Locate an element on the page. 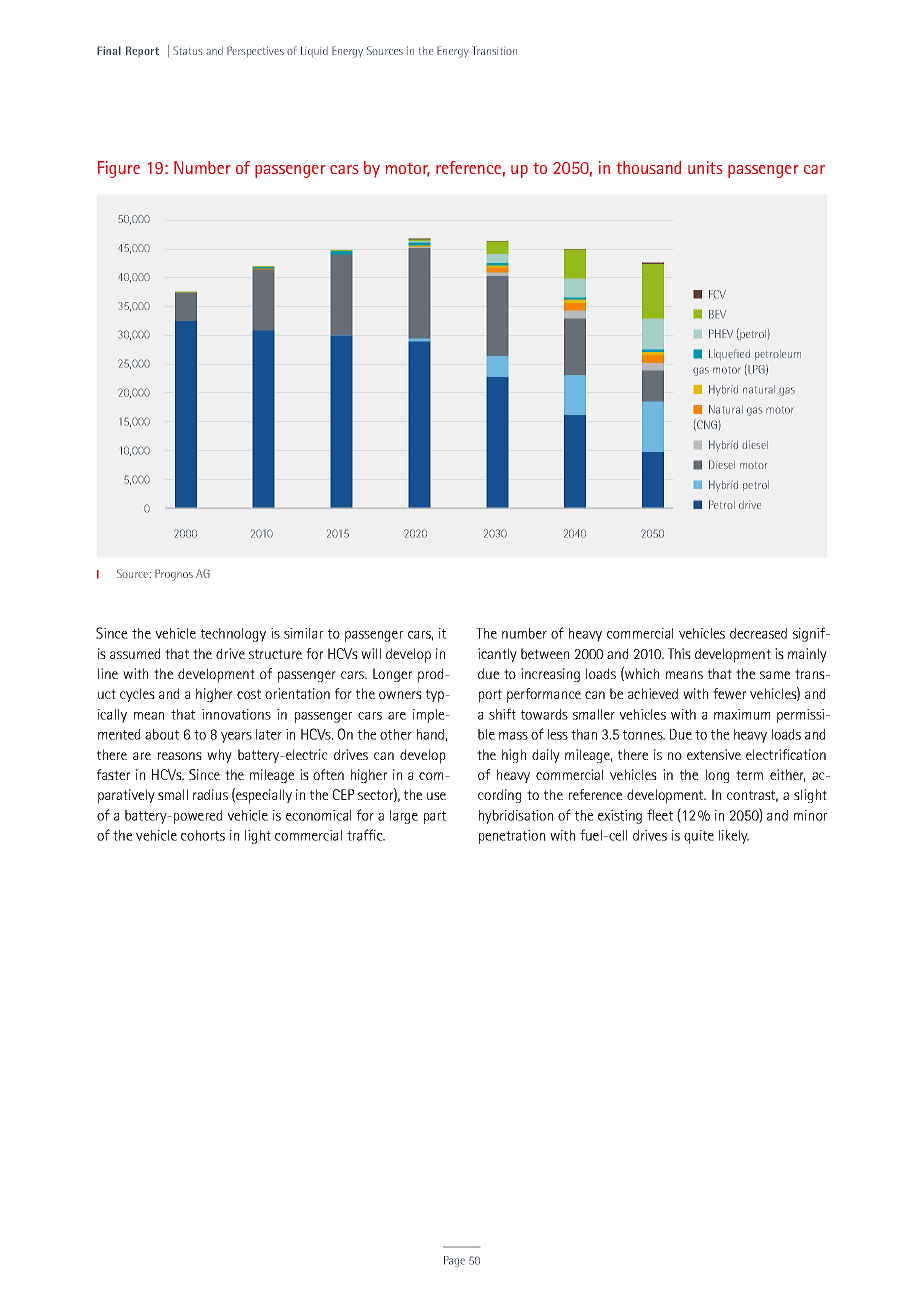 This page has height=1308, width=924. decreased is located at coordinates (758, 633).
